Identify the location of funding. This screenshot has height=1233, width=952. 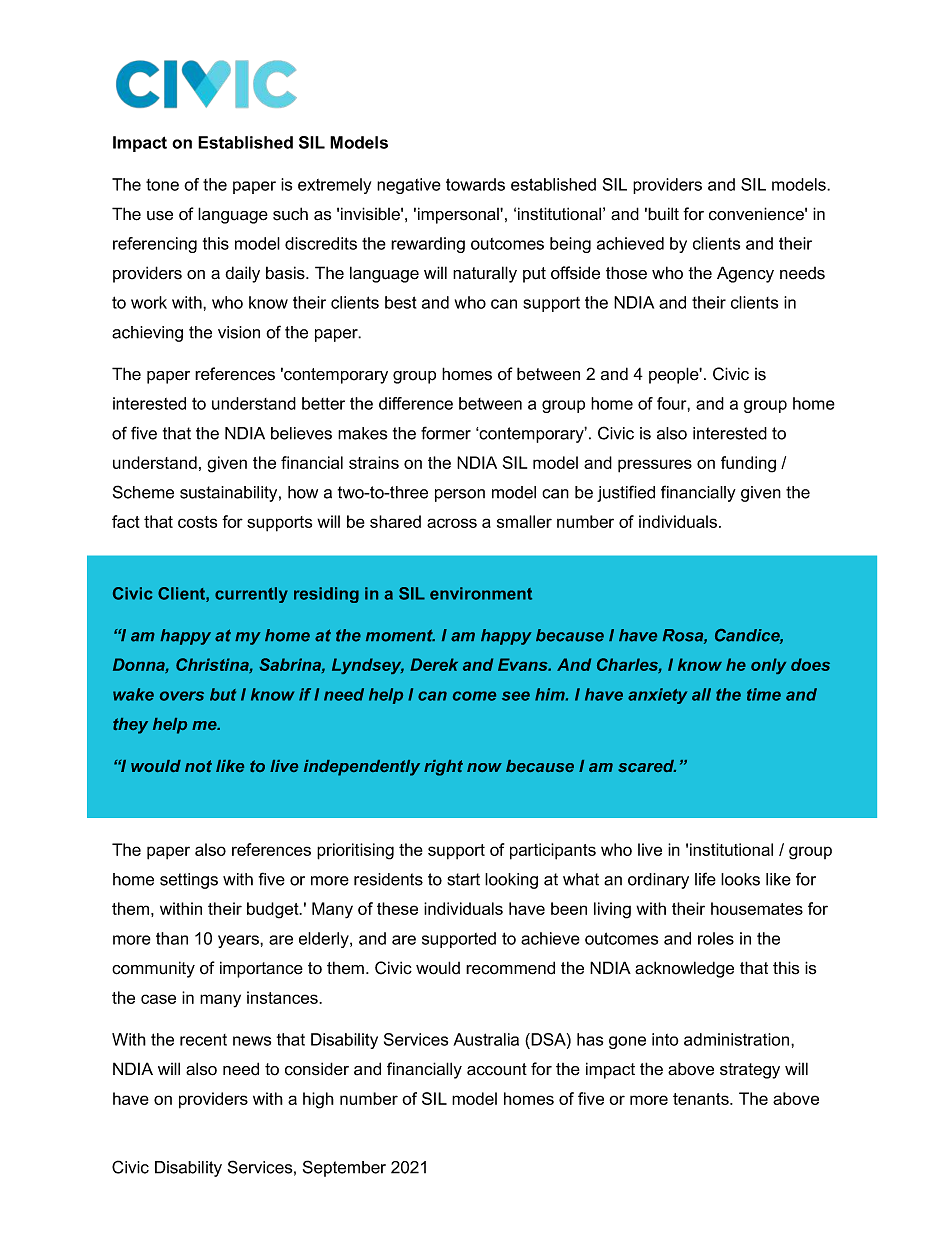
(748, 464).
